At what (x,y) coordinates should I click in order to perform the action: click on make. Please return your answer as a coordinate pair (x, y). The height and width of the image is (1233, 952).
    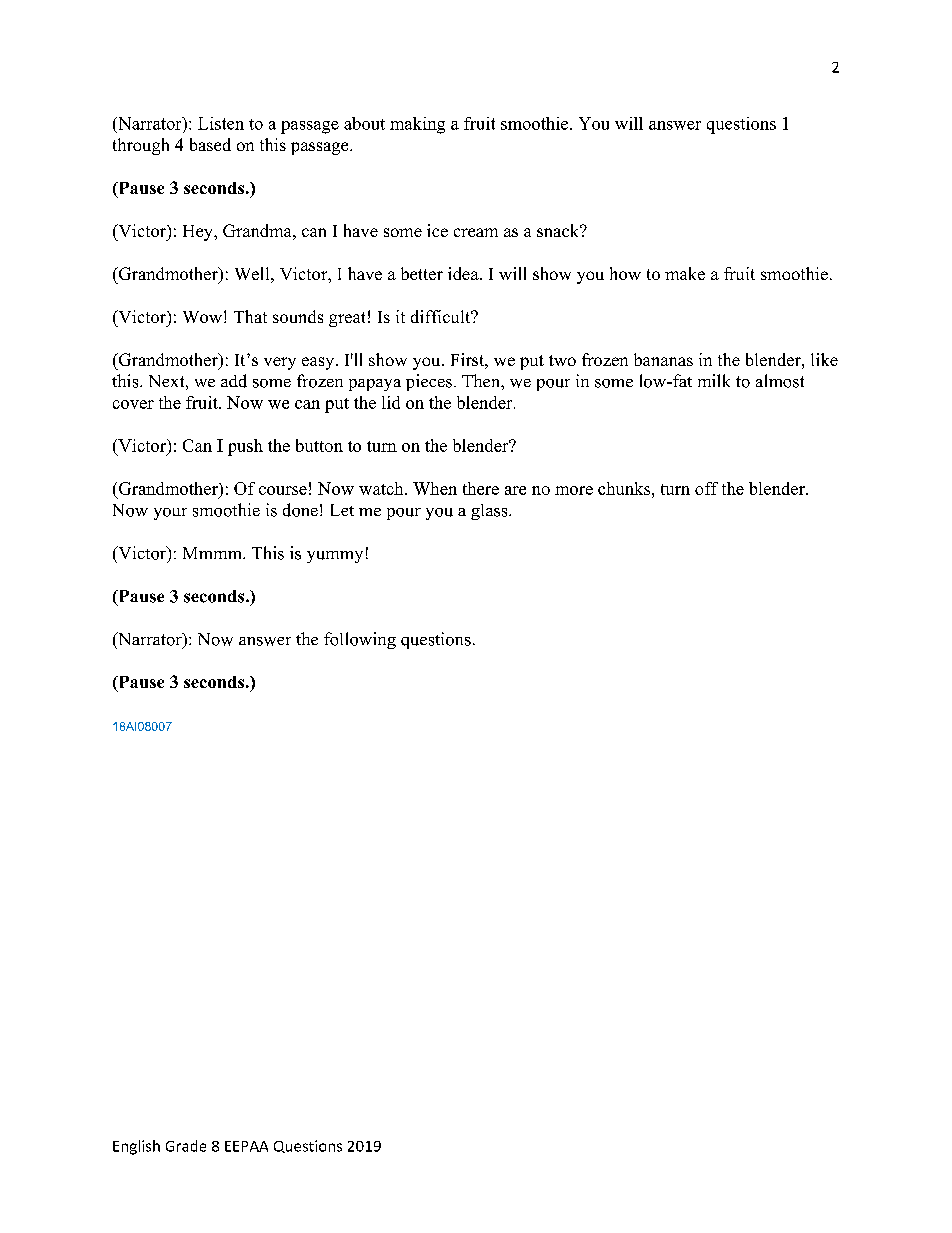
    Looking at the image, I should click on (685, 273).
